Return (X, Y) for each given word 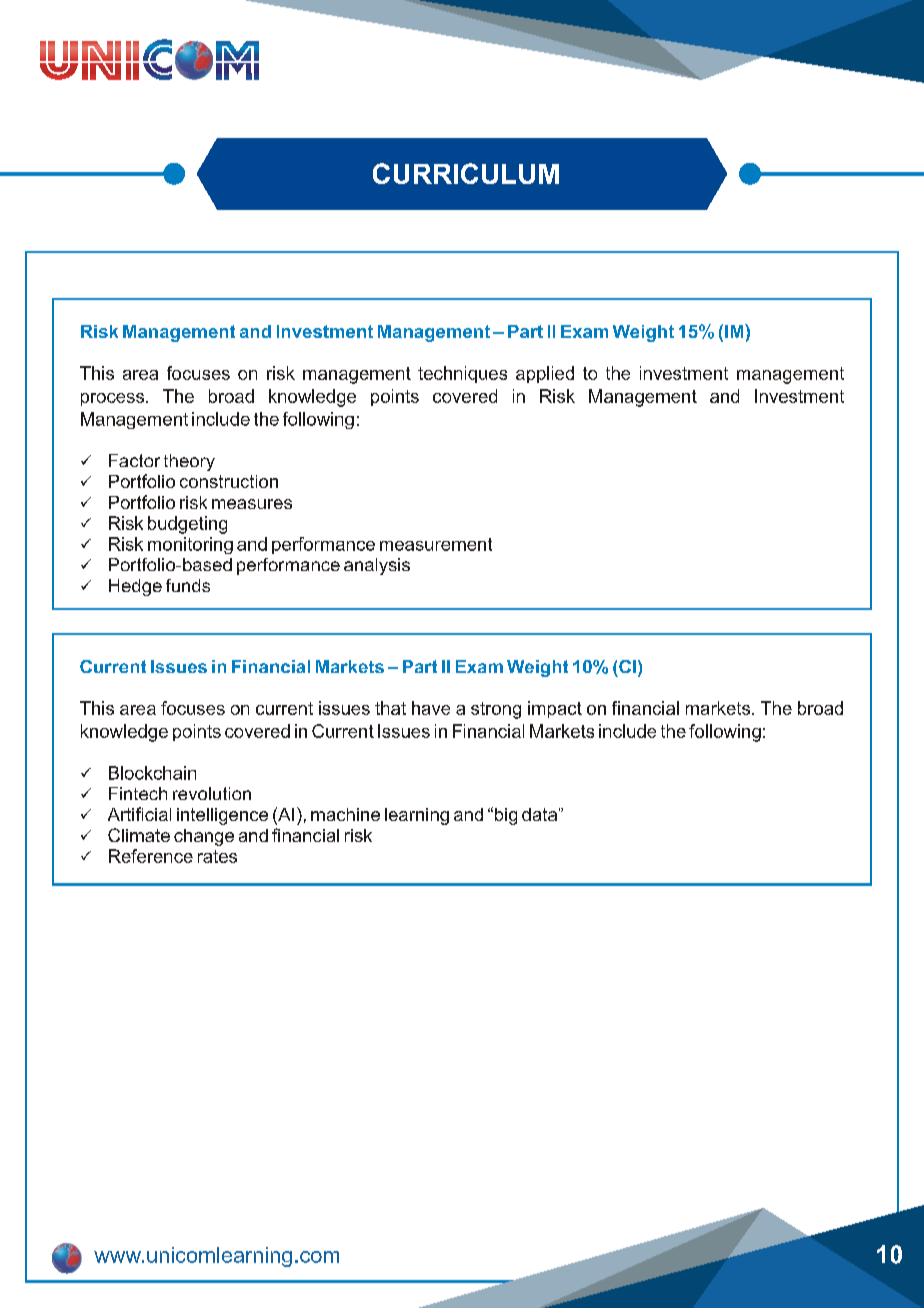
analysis (377, 566)
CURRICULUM (466, 173)
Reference (151, 856)
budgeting (187, 525)
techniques (462, 374)
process (112, 399)
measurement (436, 544)
